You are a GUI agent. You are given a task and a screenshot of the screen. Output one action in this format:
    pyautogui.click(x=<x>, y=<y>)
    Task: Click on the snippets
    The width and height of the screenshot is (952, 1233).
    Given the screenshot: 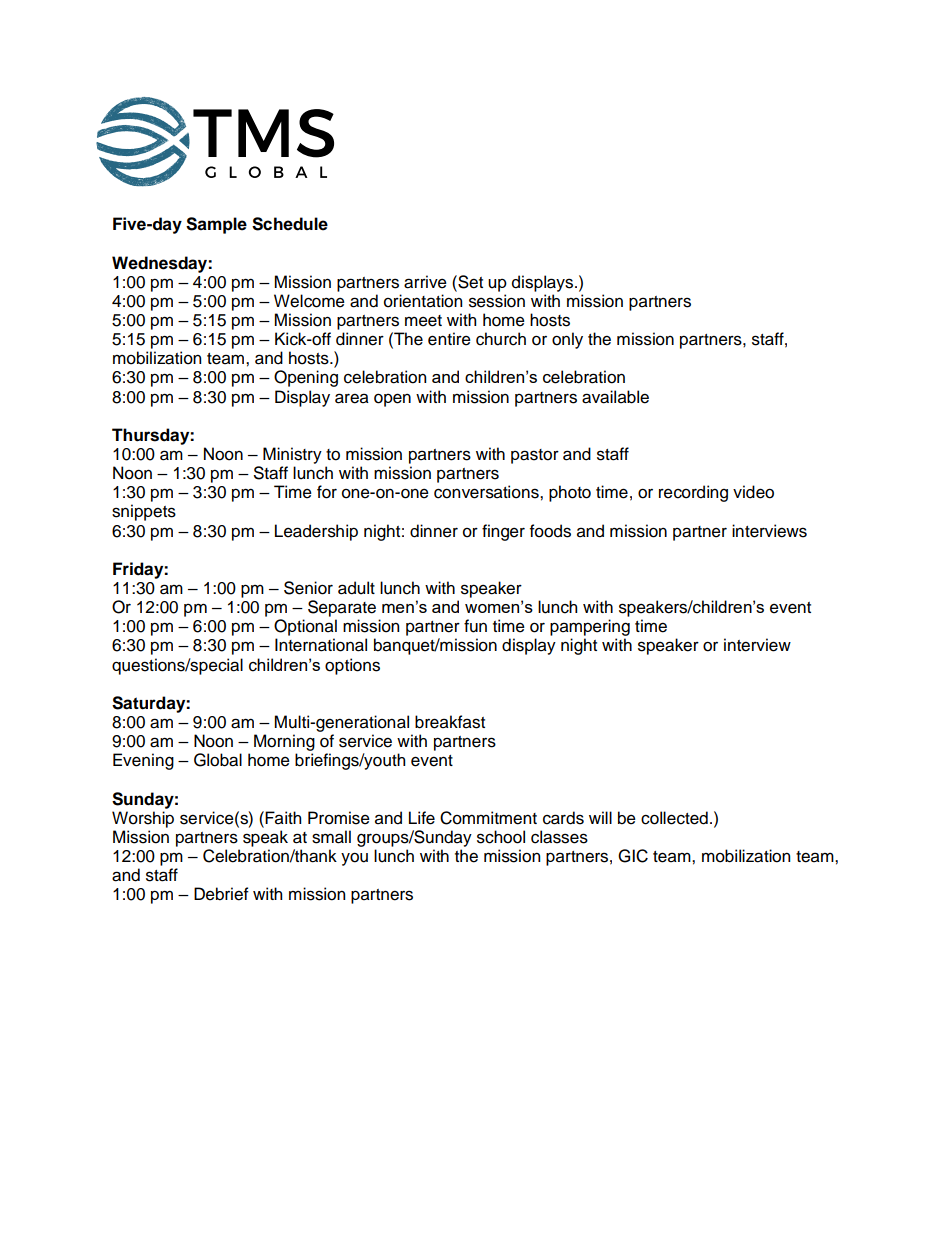 What is the action you would take?
    pyautogui.click(x=144, y=512)
